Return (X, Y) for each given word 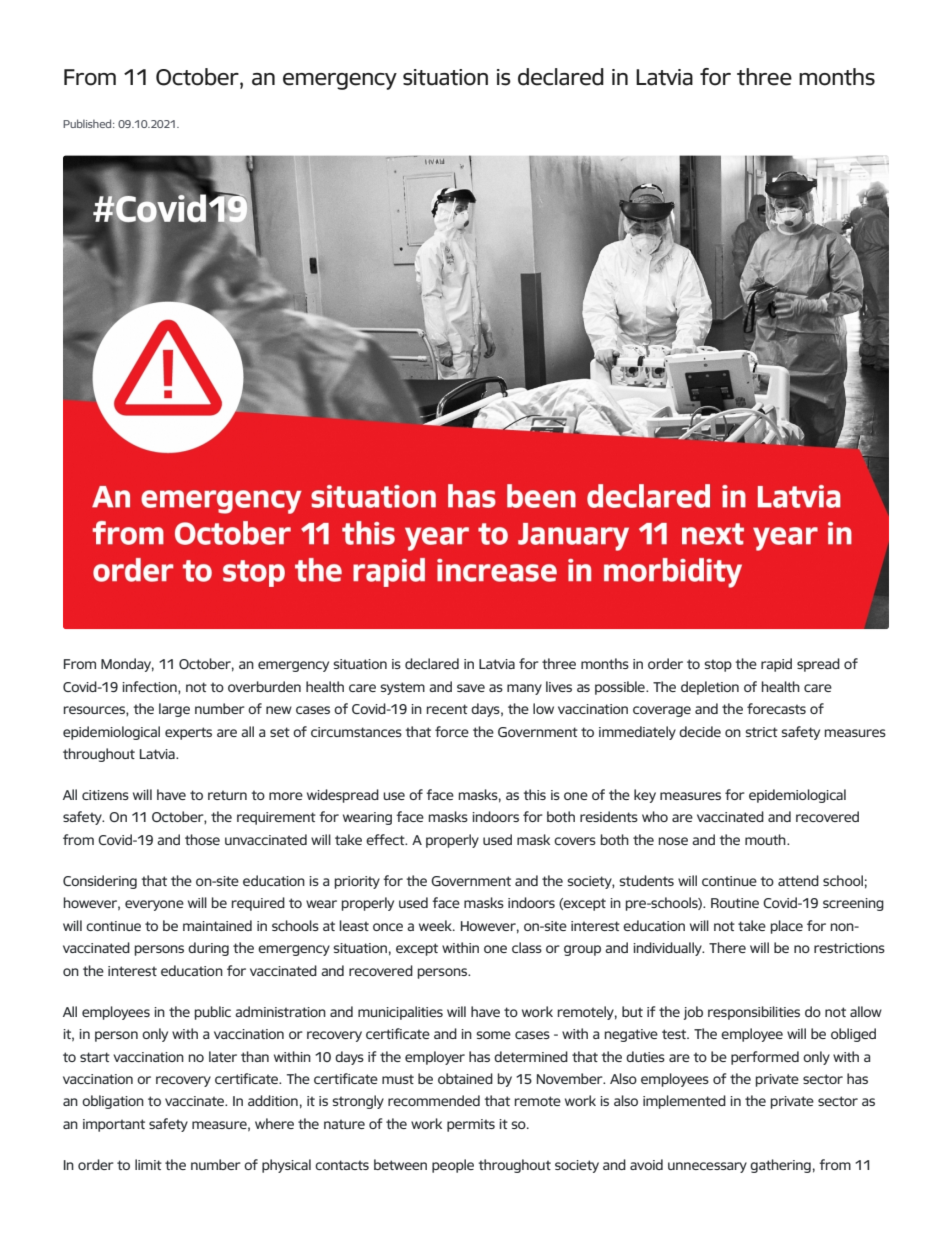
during (208, 949)
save (471, 688)
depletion (710, 688)
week (436, 925)
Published (88, 123)
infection (150, 687)
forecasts (776, 708)
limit (148, 1164)
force (452, 731)
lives (559, 686)
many (524, 689)
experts (188, 733)
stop (718, 666)
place (787, 927)
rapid (776, 665)
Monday (127, 665)
